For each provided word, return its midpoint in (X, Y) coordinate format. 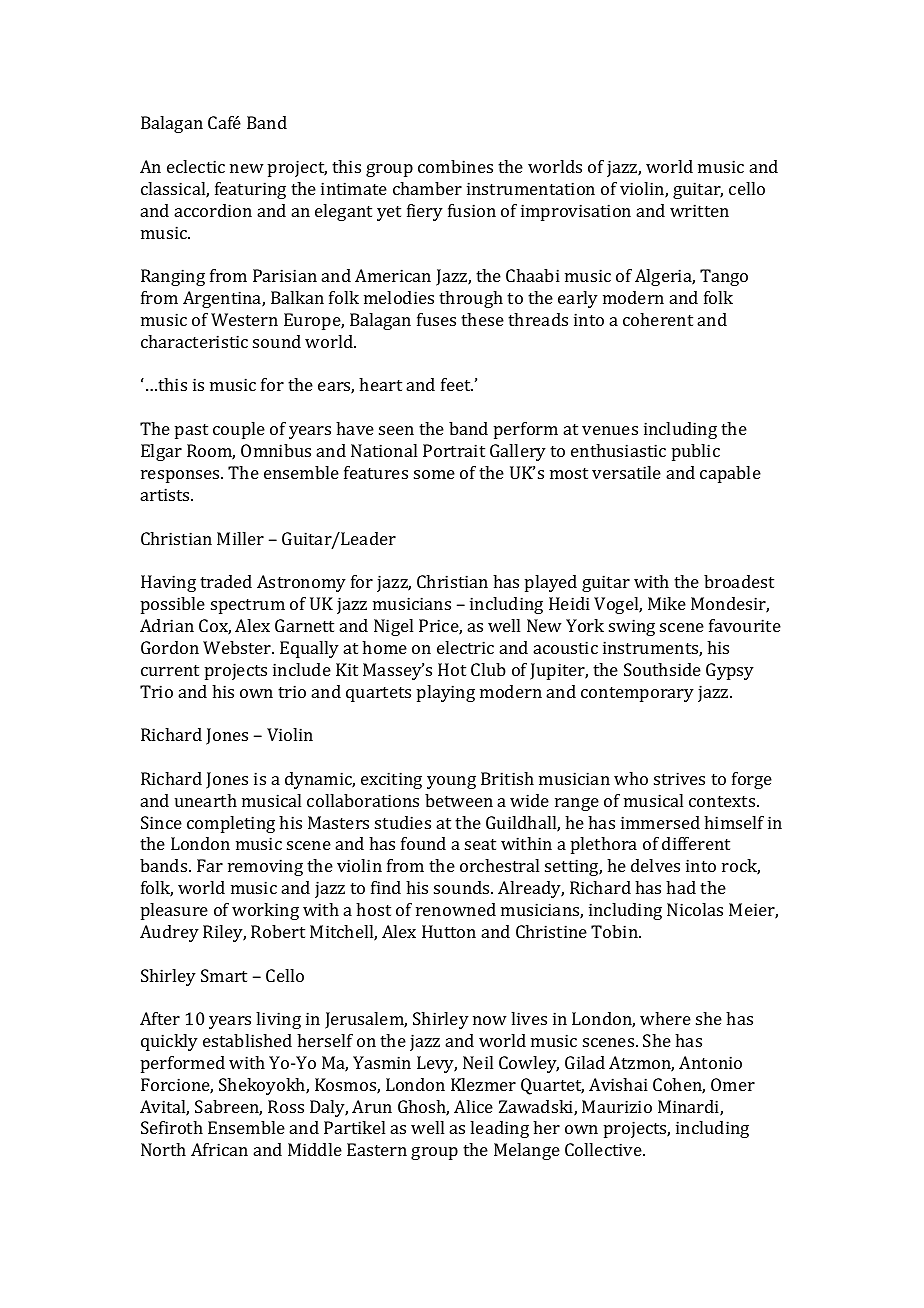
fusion (472, 210)
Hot (452, 669)
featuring (250, 190)
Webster (238, 647)
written (699, 210)
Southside (662, 669)
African (219, 1149)
